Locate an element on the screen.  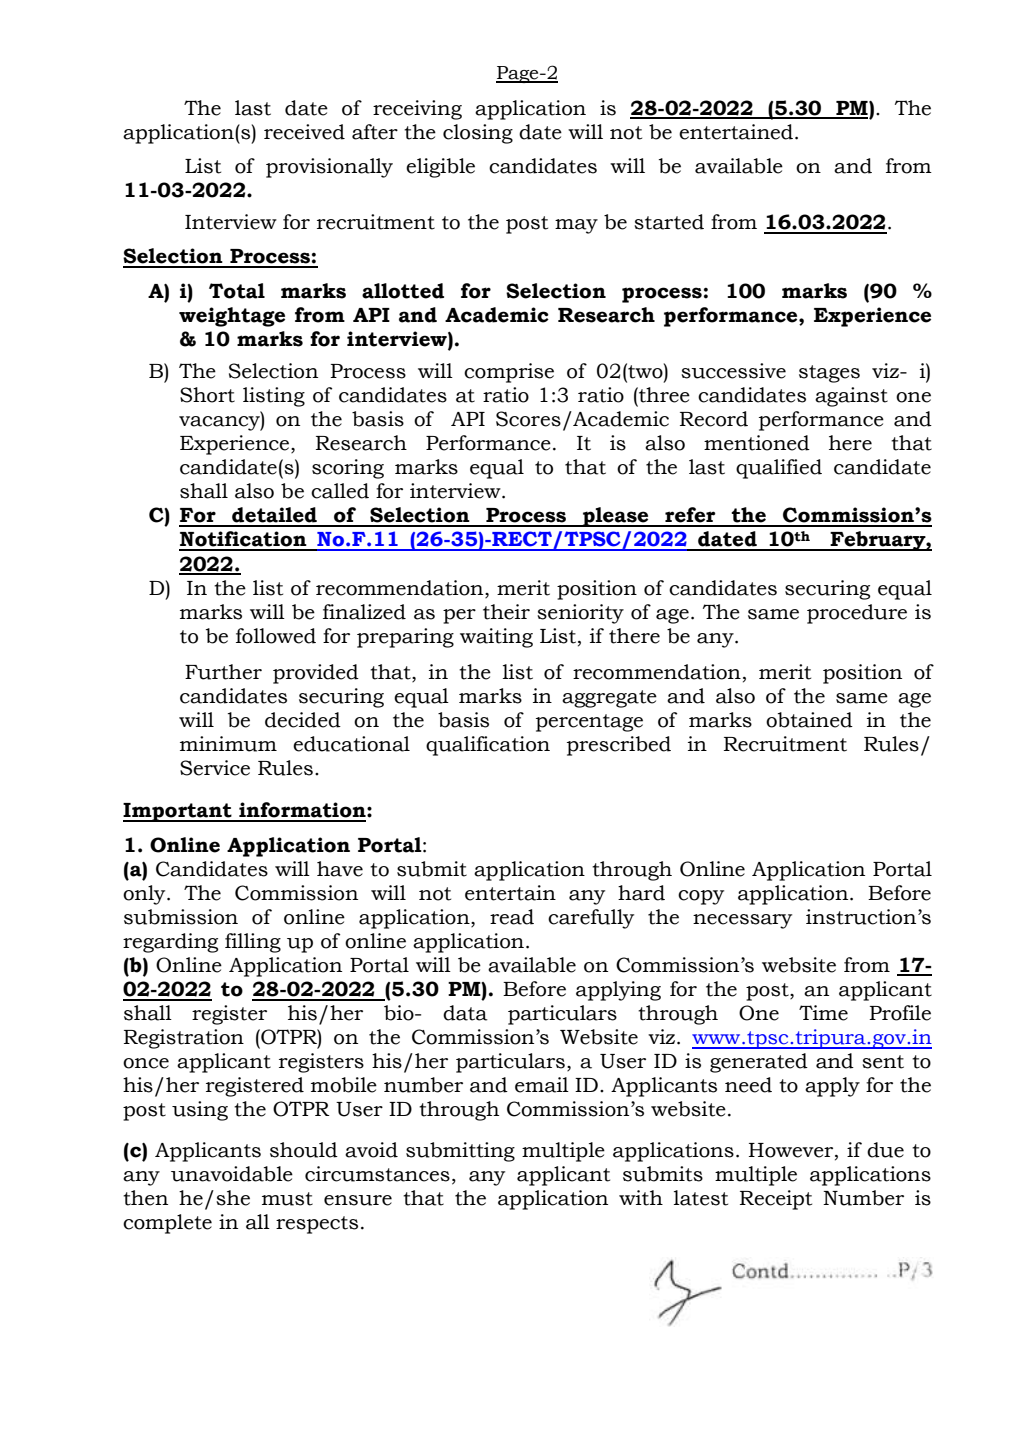
must is located at coordinates (287, 1199).
